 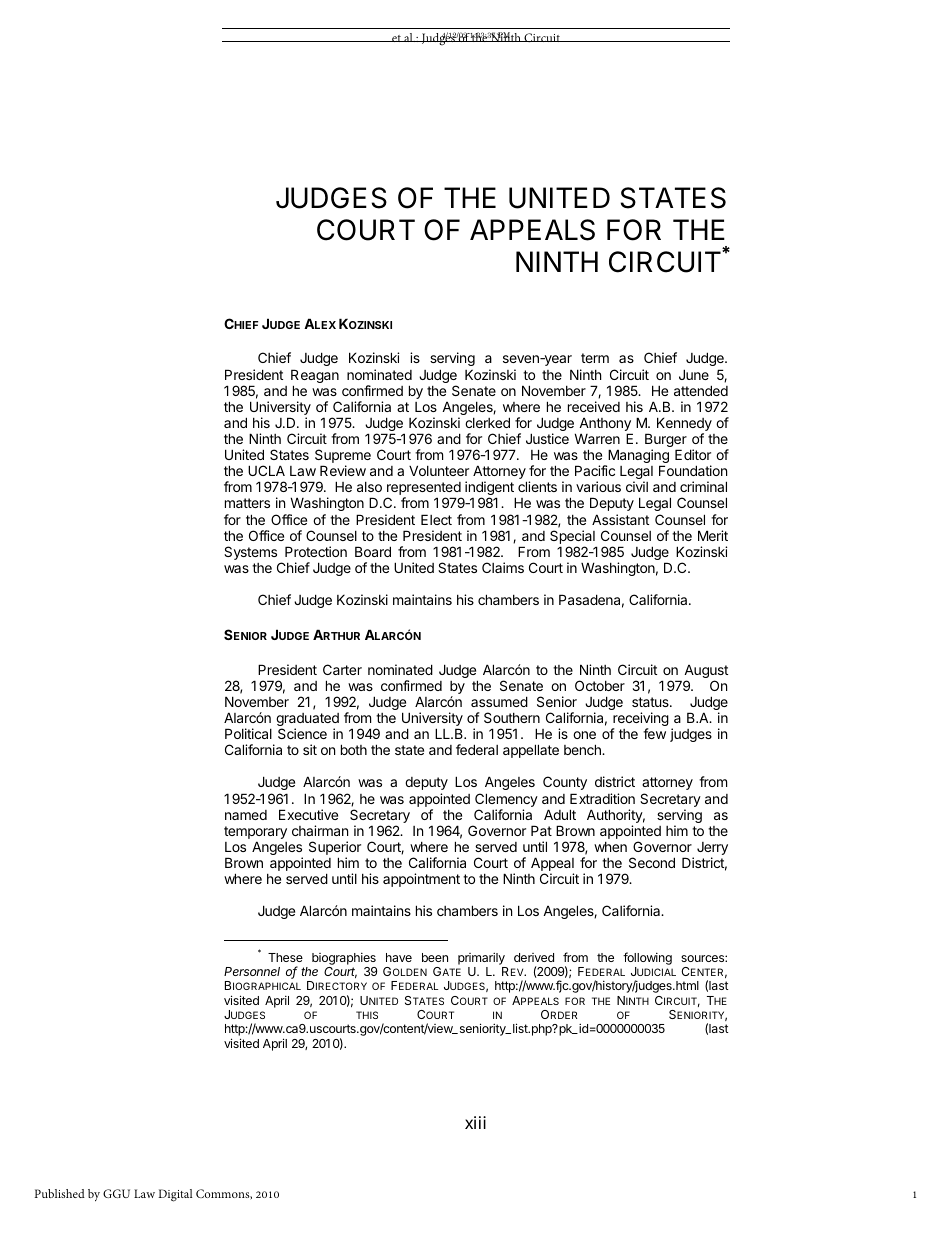 What do you see at coordinates (647, 958) in the screenshot?
I see `following` at bounding box center [647, 958].
